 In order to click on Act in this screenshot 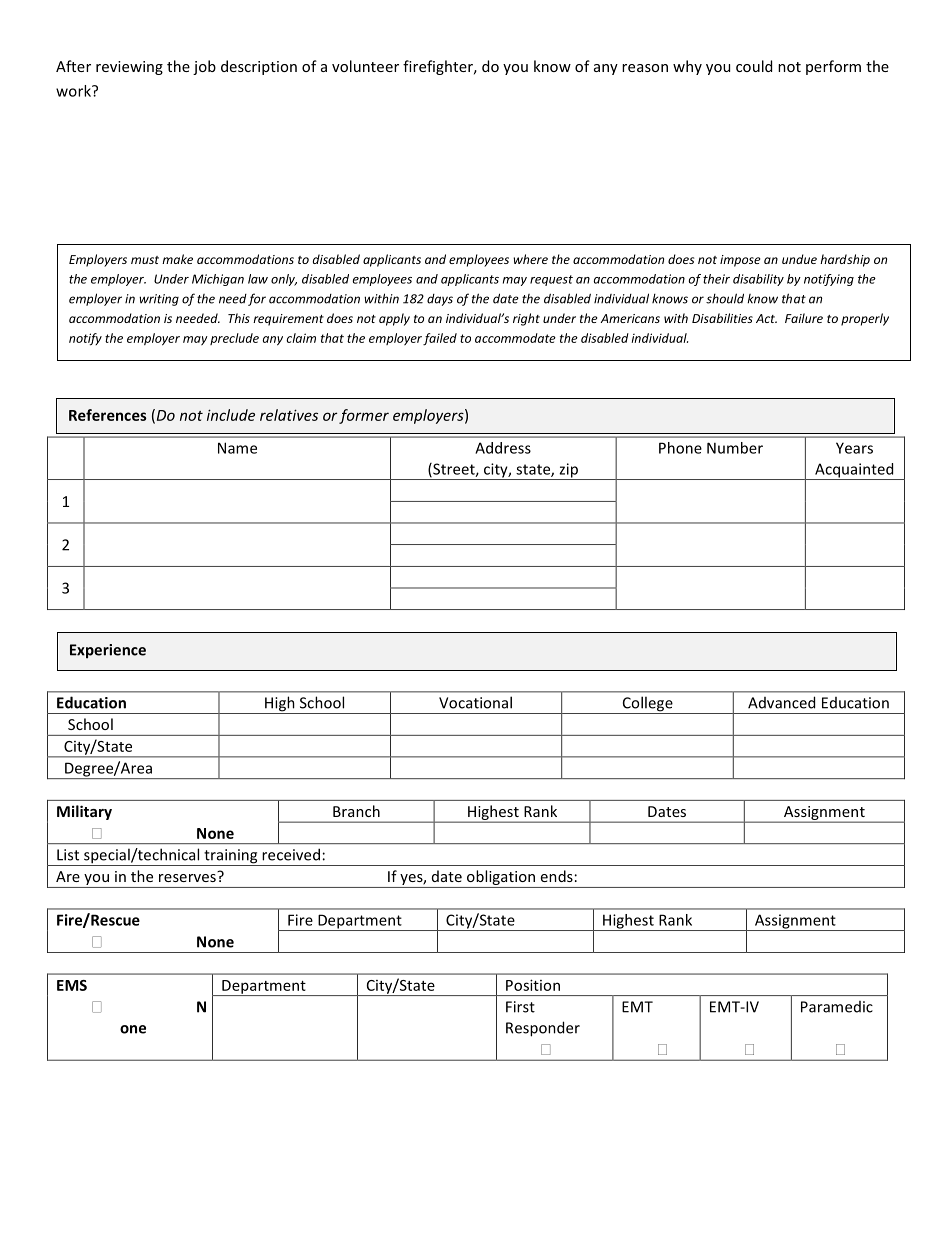, I will do `click(766, 318)`.
